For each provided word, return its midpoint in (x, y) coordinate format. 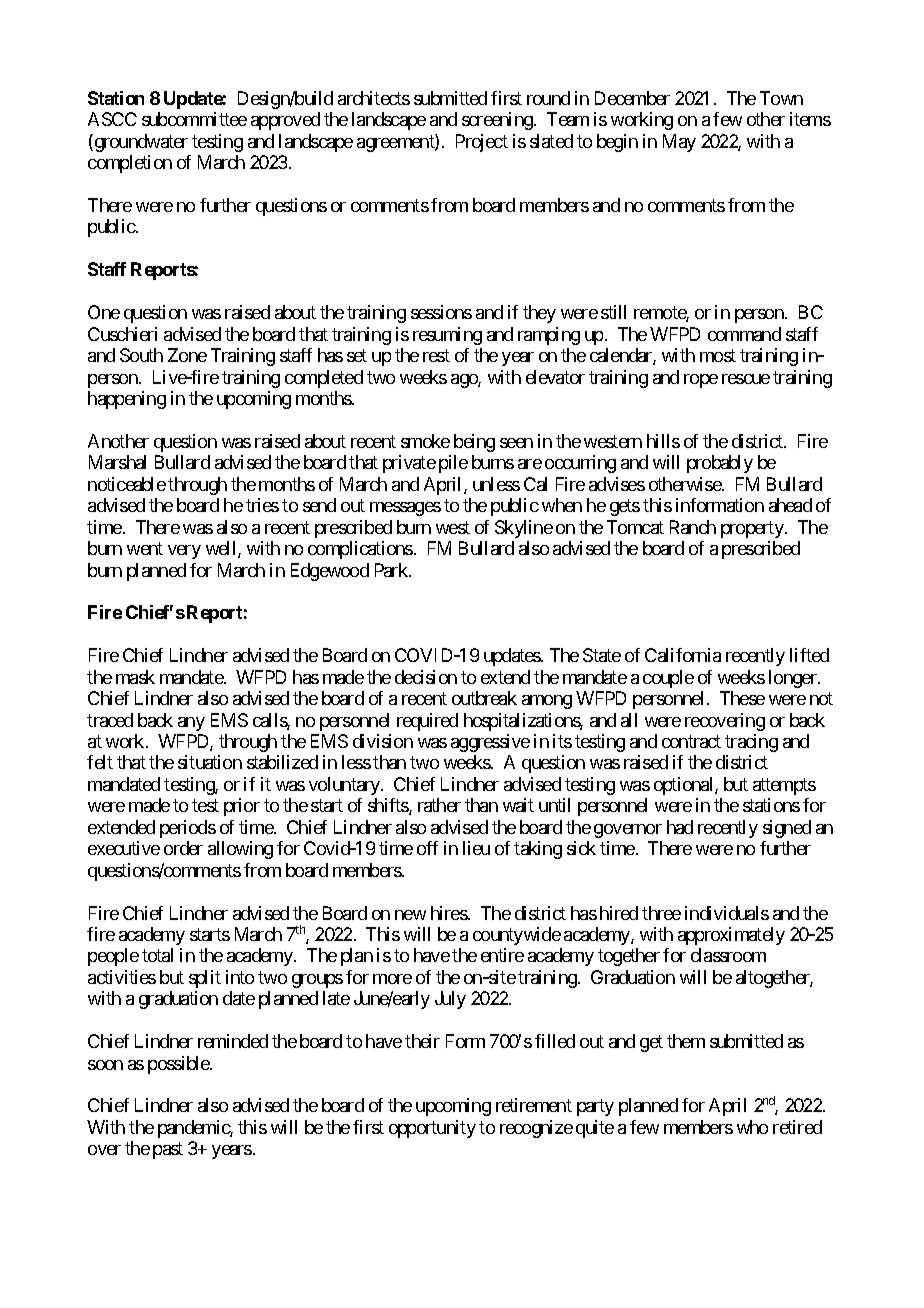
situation (210, 762)
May (679, 143)
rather (439, 805)
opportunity (432, 1129)
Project (482, 143)
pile (453, 464)
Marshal (117, 462)
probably (720, 464)
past (168, 1151)
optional (685, 786)
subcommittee (194, 119)
